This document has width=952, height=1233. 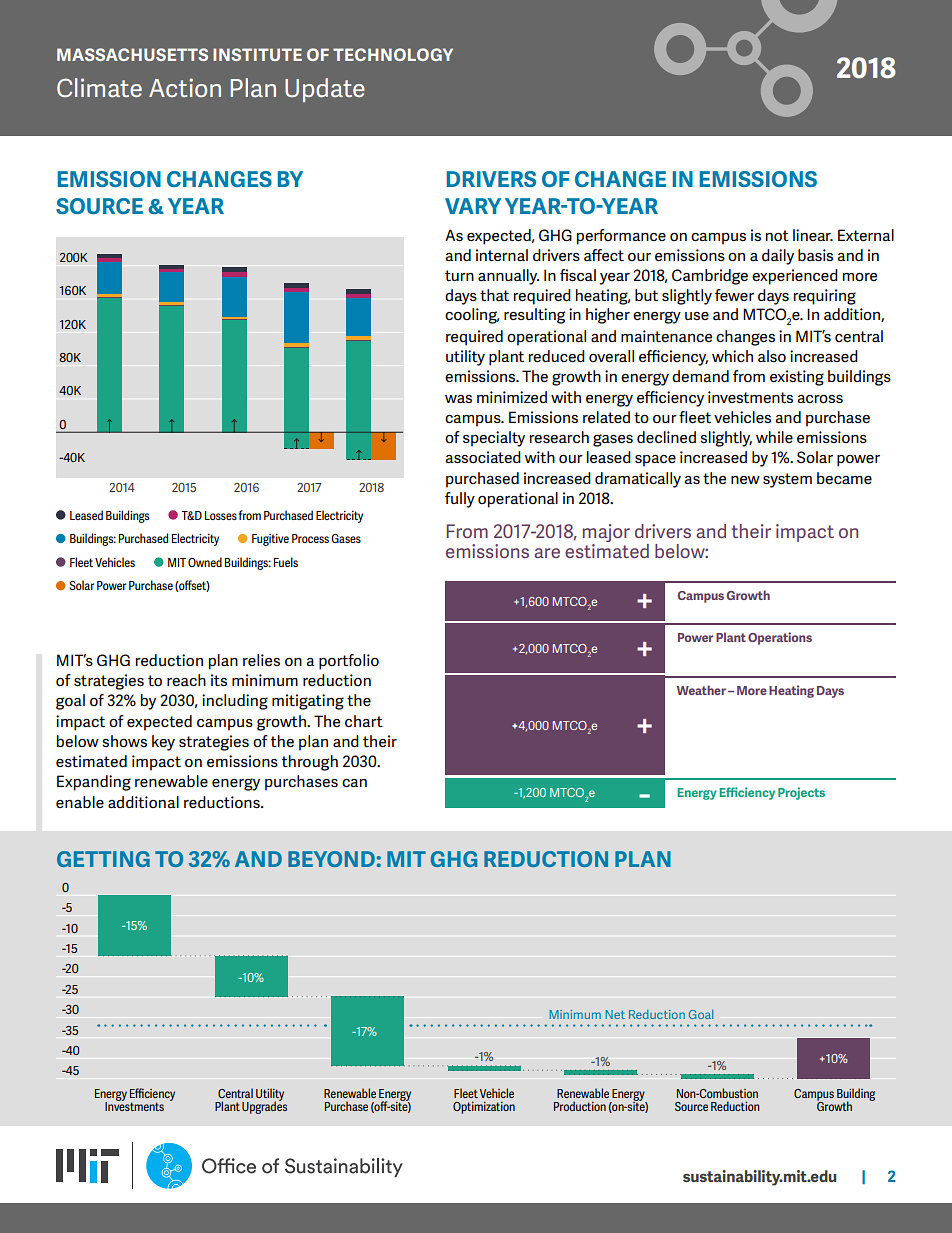 I want to click on TECHNOLOGY, so click(x=393, y=54).
